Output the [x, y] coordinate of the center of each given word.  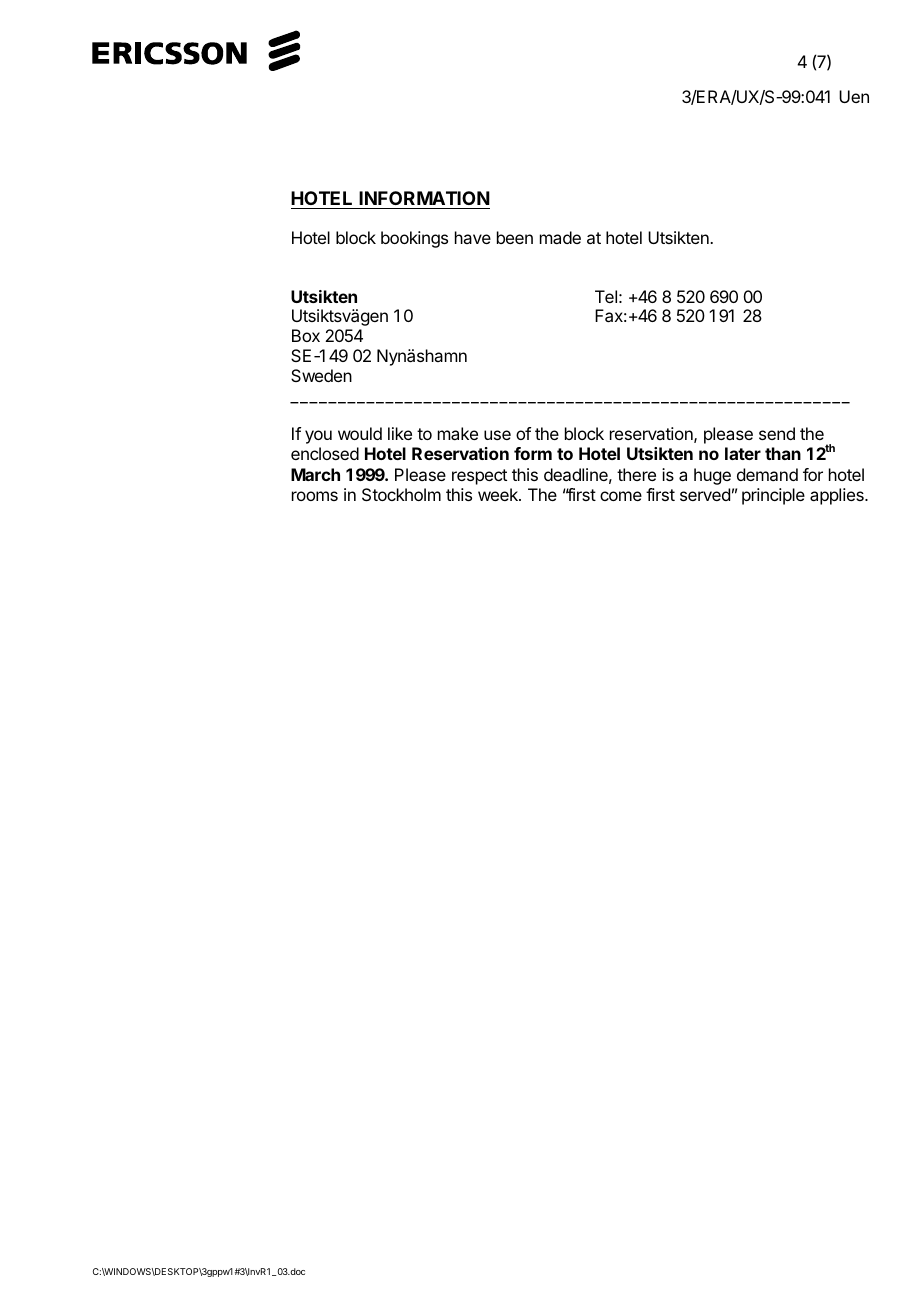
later [743, 453]
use [497, 435]
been [515, 237]
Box [306, 335]
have [473, 237]
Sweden [321, 375]
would [360, 433]
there [636, 474]
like [400, 433]
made [560, 237]
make [458, 433]
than [783, 453]
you [318, 437]
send [777, 433]
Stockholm [401, 494]
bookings [414, 239]
